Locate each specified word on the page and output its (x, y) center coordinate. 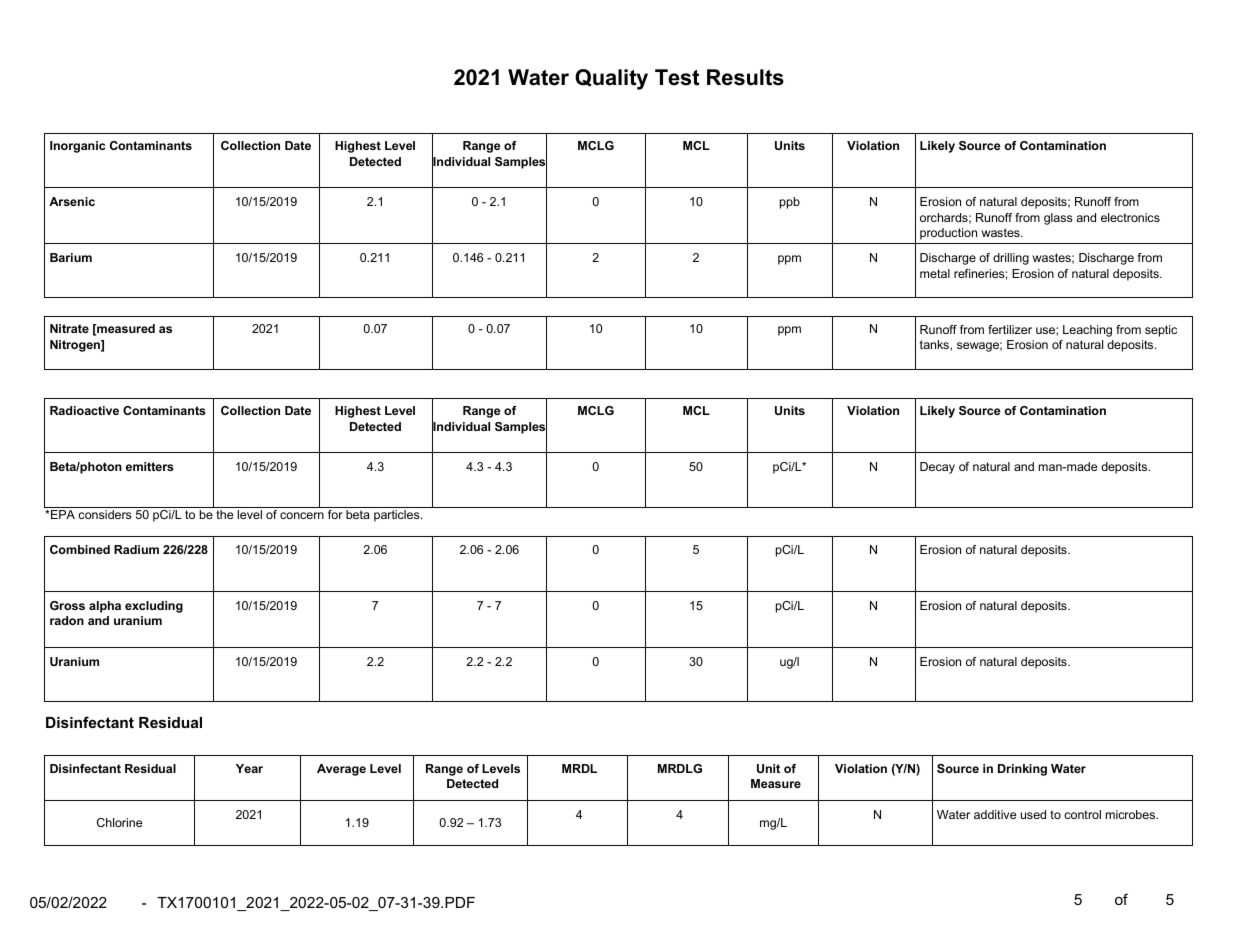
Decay (937, 468)
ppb (790, 203)
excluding (154, 607)
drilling (1011, 259)
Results (745, 77)
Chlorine (119, 822)
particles (398, 516)
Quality (611, 79)
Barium (71, 257)
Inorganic (77, 147)
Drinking (1022, 770)
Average (341, 770)
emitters (150, 466)
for (335, 514)
